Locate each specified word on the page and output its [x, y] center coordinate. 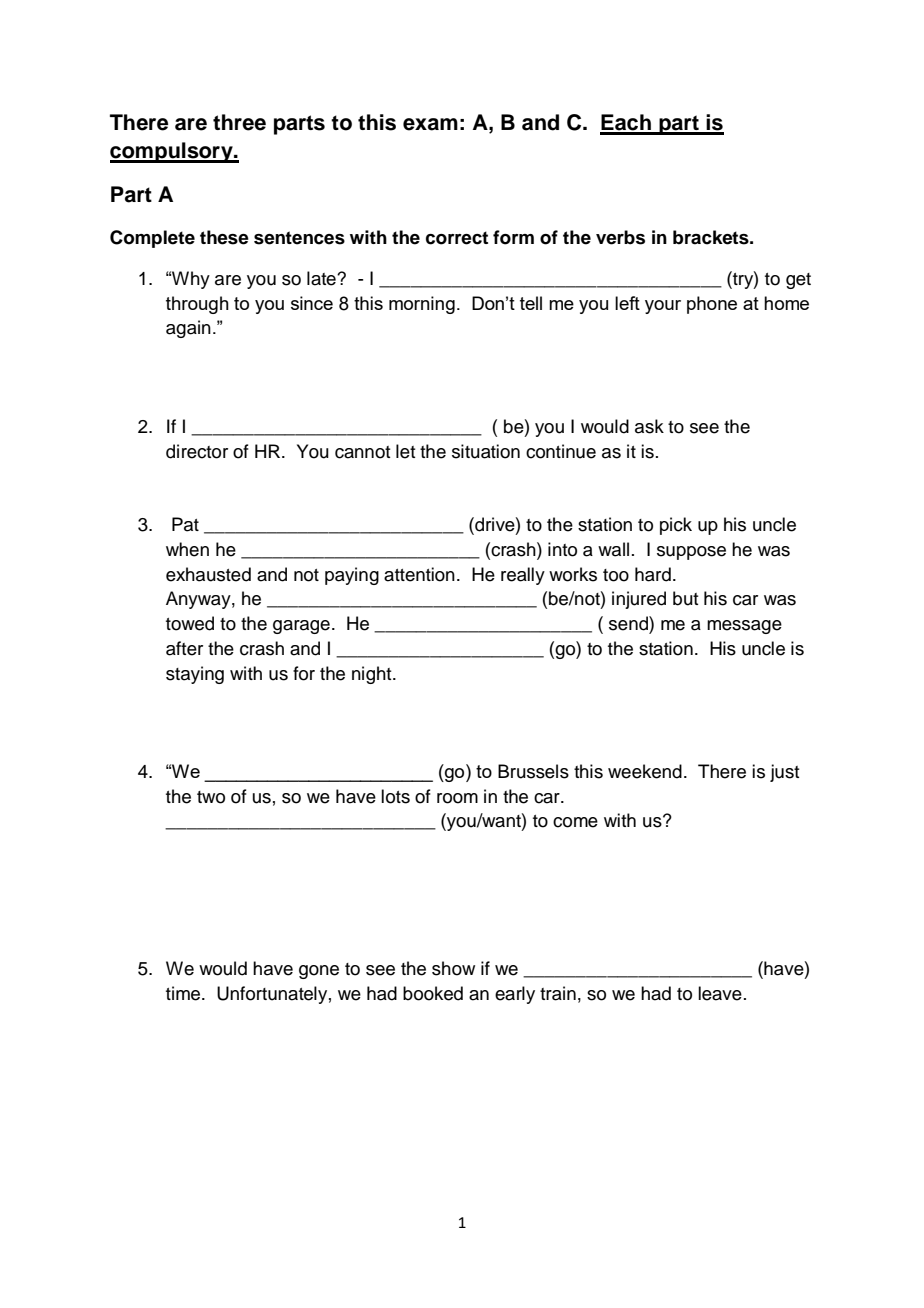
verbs [620, 237]
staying [195, 675]
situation [486, 451]
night [373, 675]
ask [649, 426]
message [744, 627]
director [197, 451]
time [184, 993]
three [239, 122]
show [453, 968]
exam [430, 124]
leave [720, 993]
